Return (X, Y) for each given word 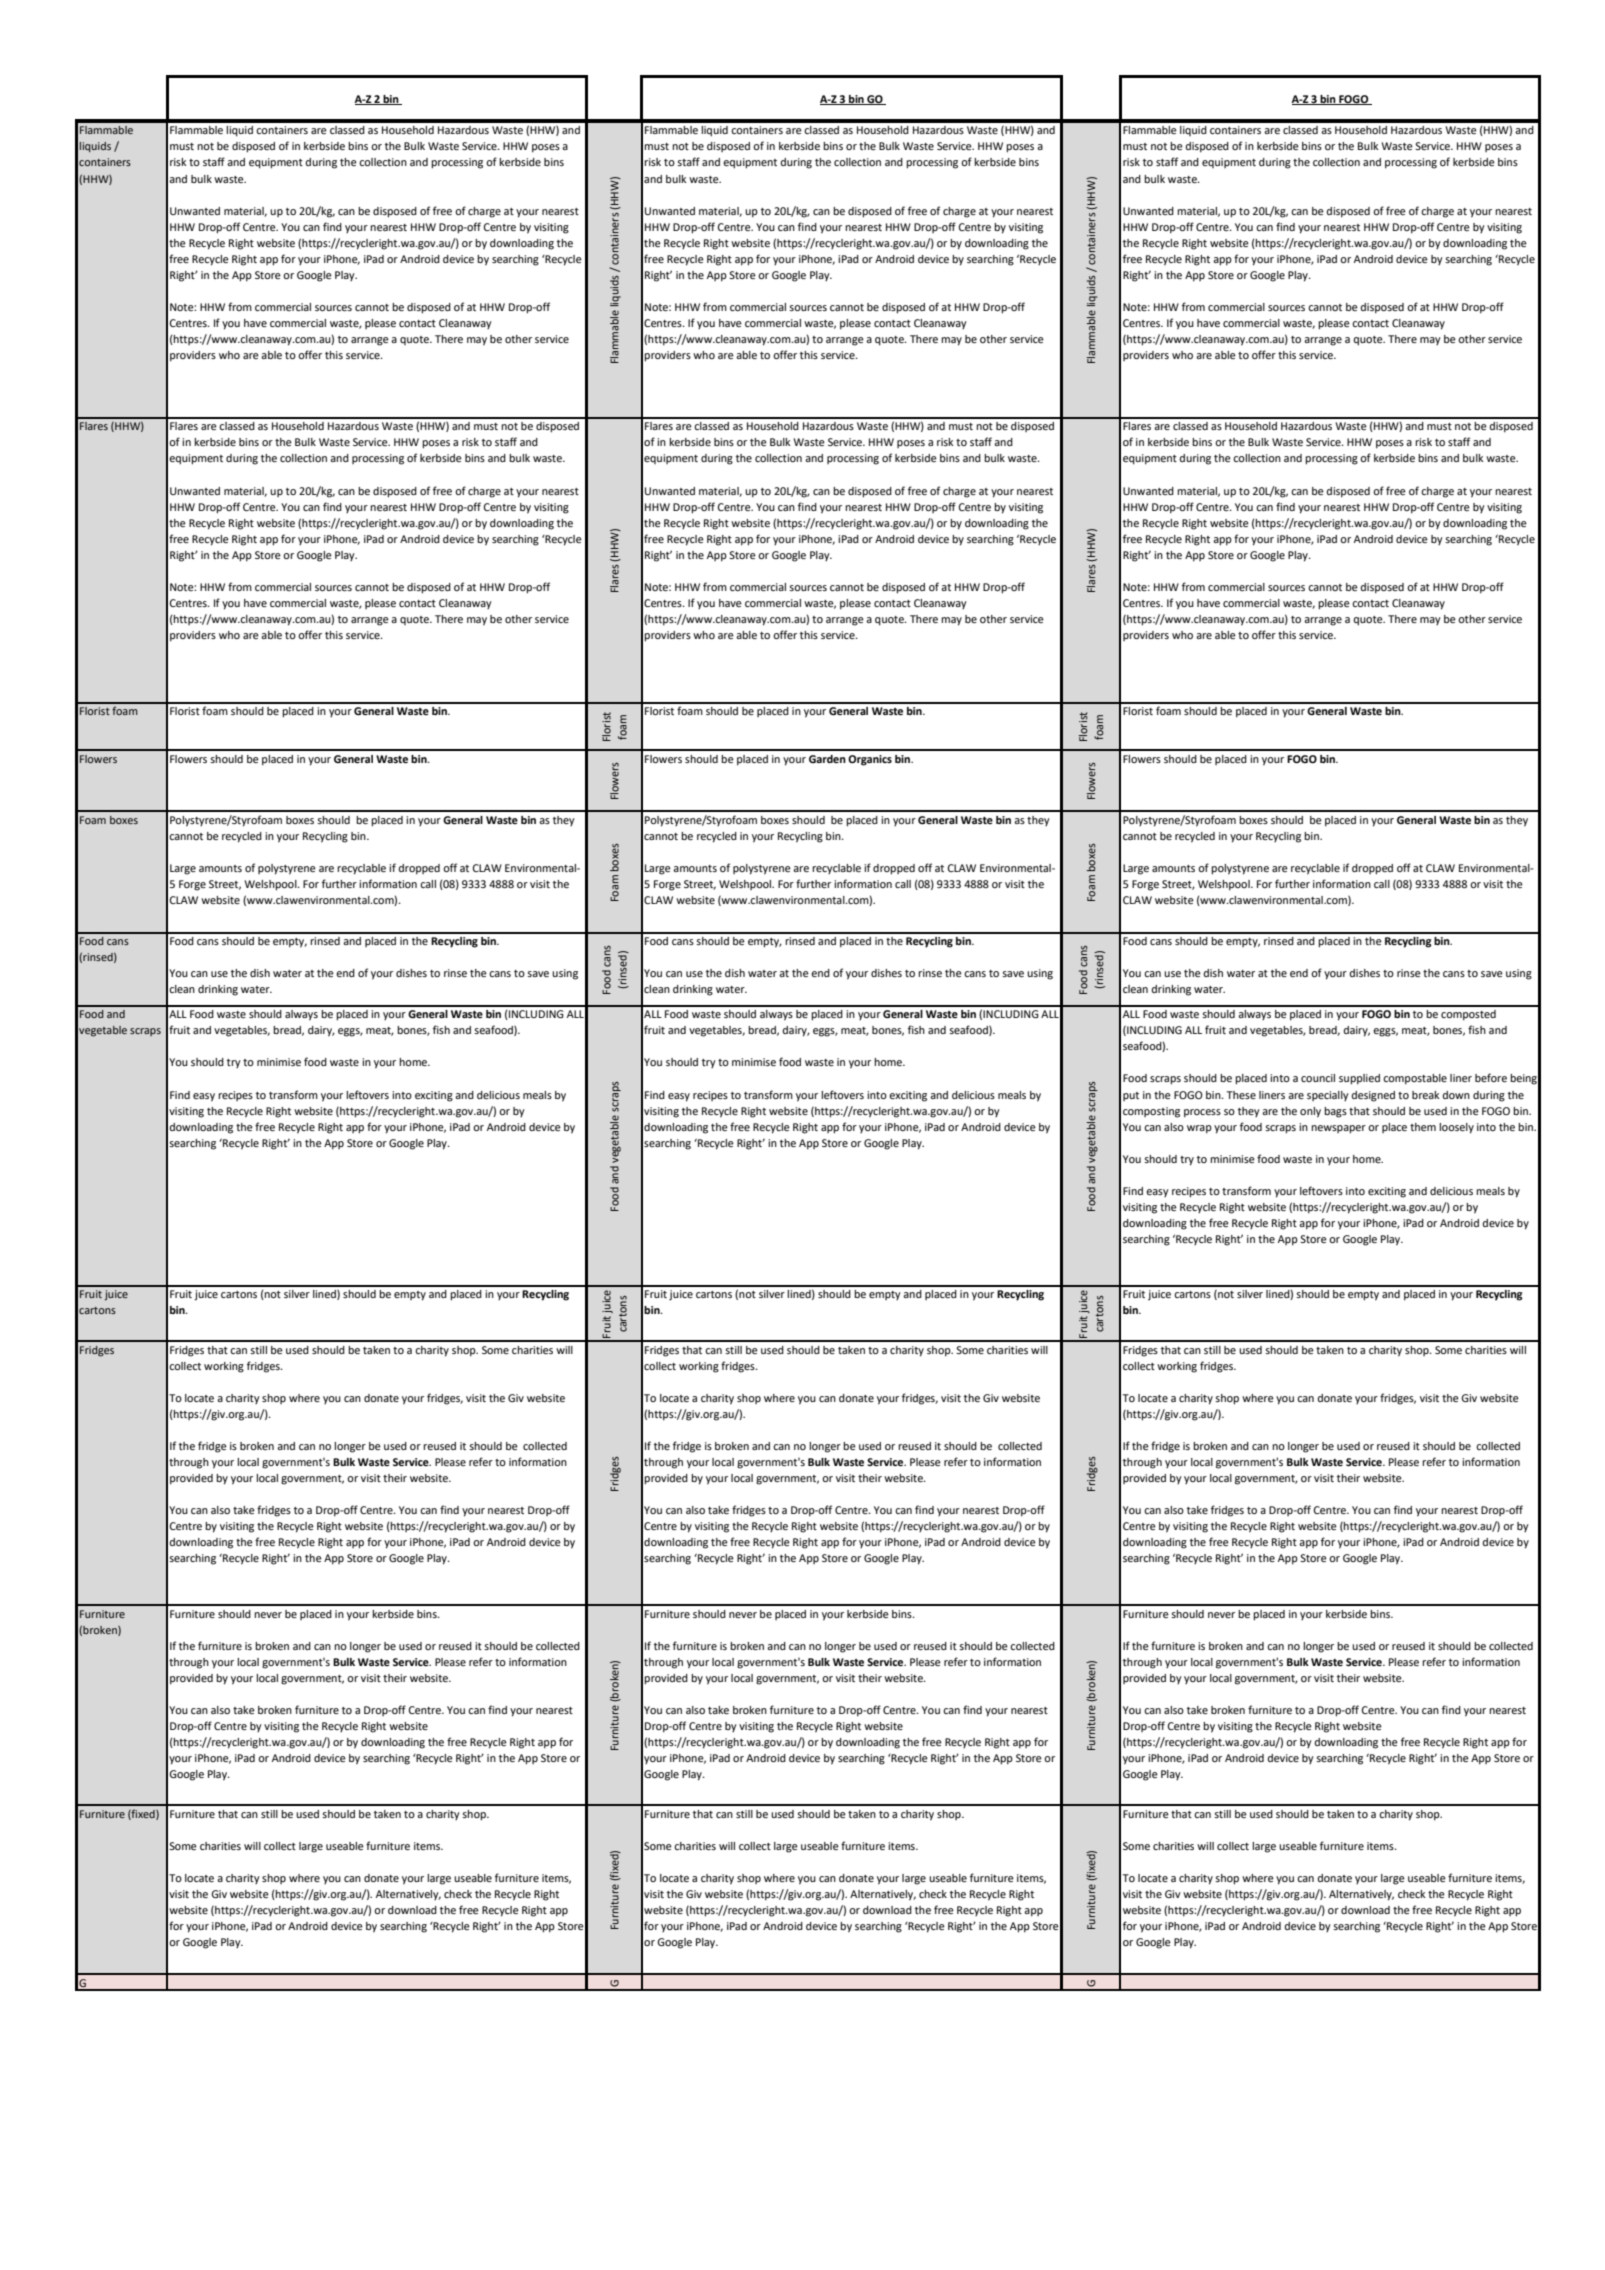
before (1491, 1077)
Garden (827, 759)
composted (1468, 1015)
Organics (870, 760)
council (1318, 1078)
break (1426, 1095)
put (1131, 1096)
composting (1151, 1112)
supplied (1359, 1079)
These (1241, 1095)
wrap (1199, 1129)
